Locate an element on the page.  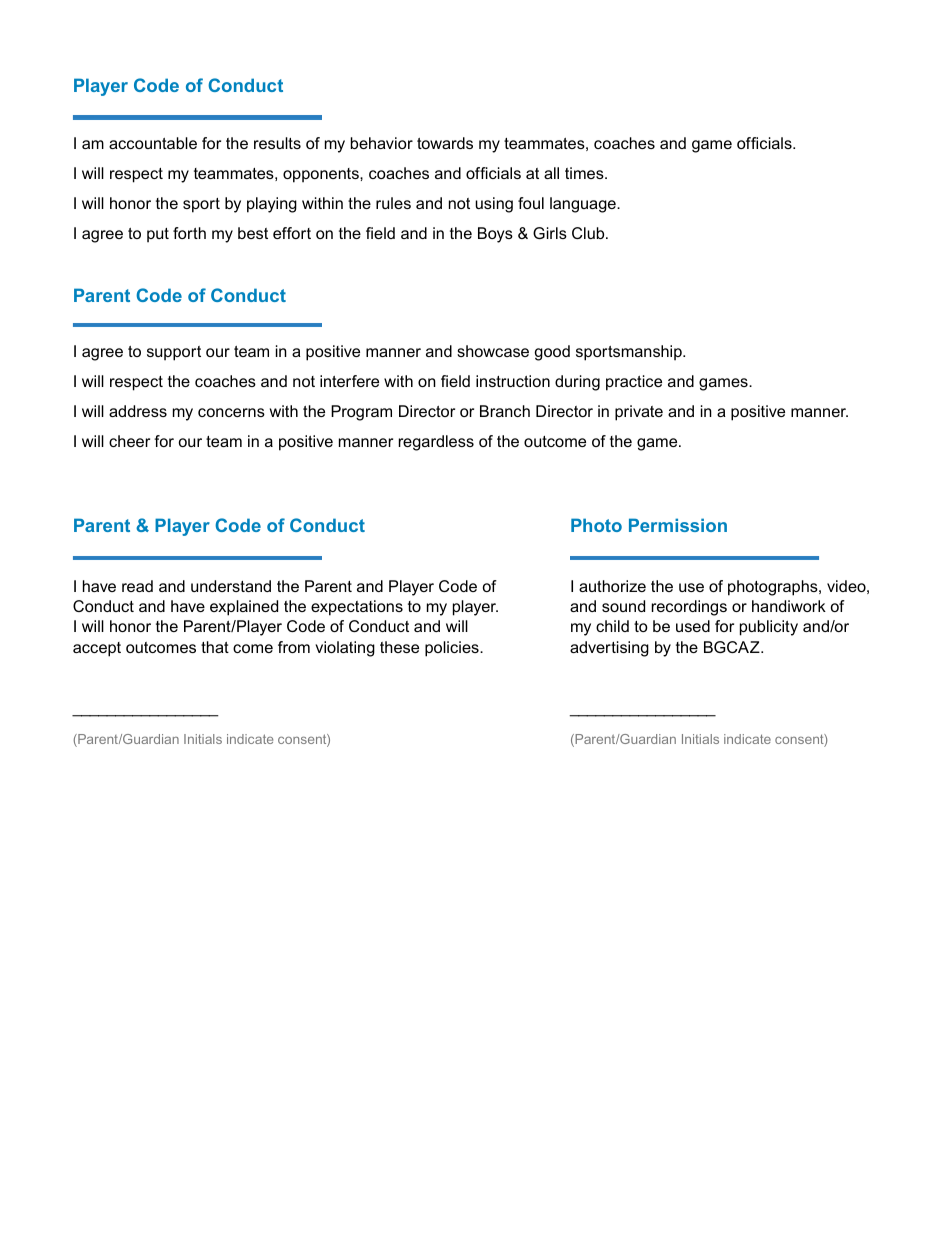
policies is located at coordinates (453, 649).
